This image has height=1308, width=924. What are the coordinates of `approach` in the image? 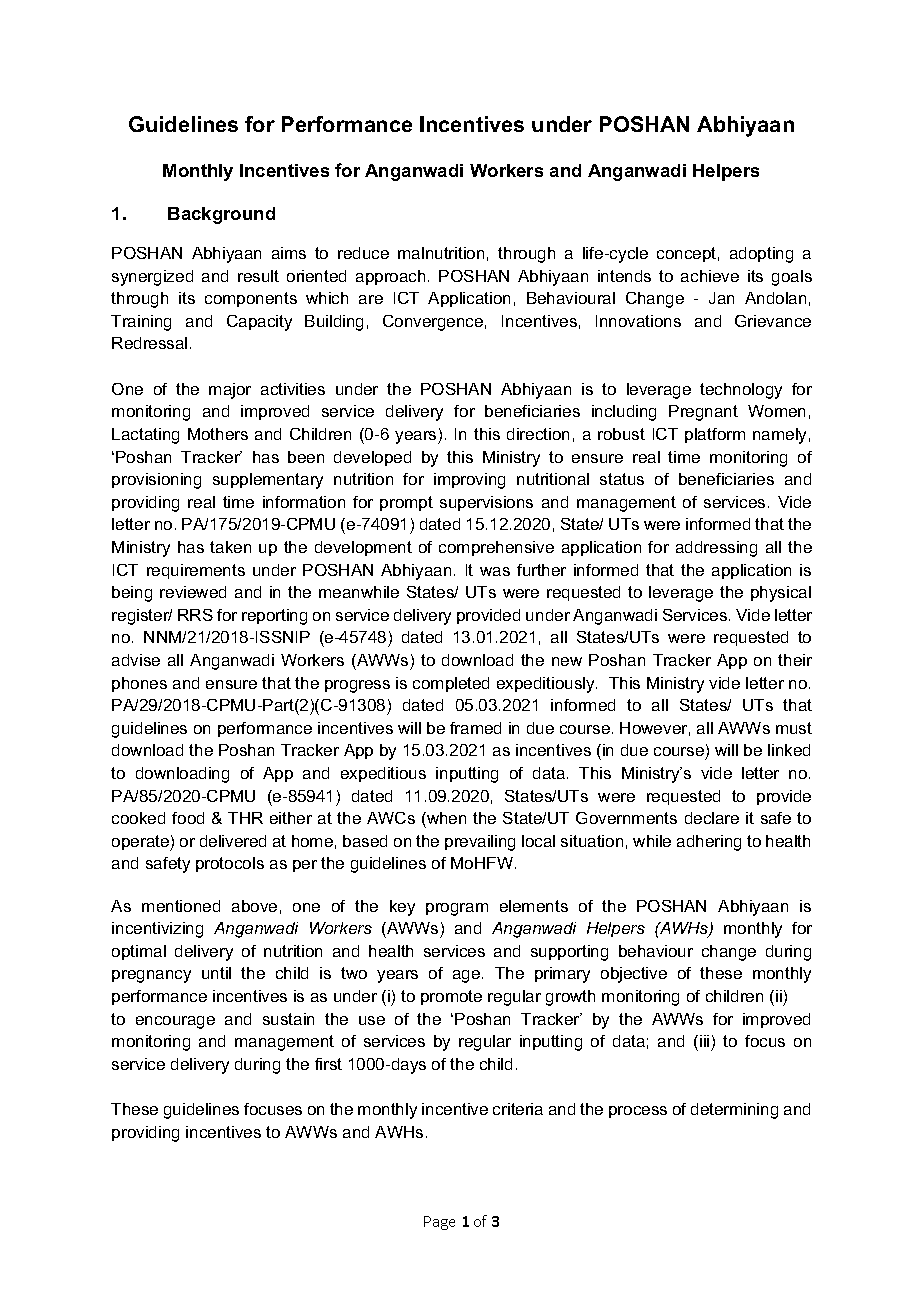 It's located at (390, 277).
